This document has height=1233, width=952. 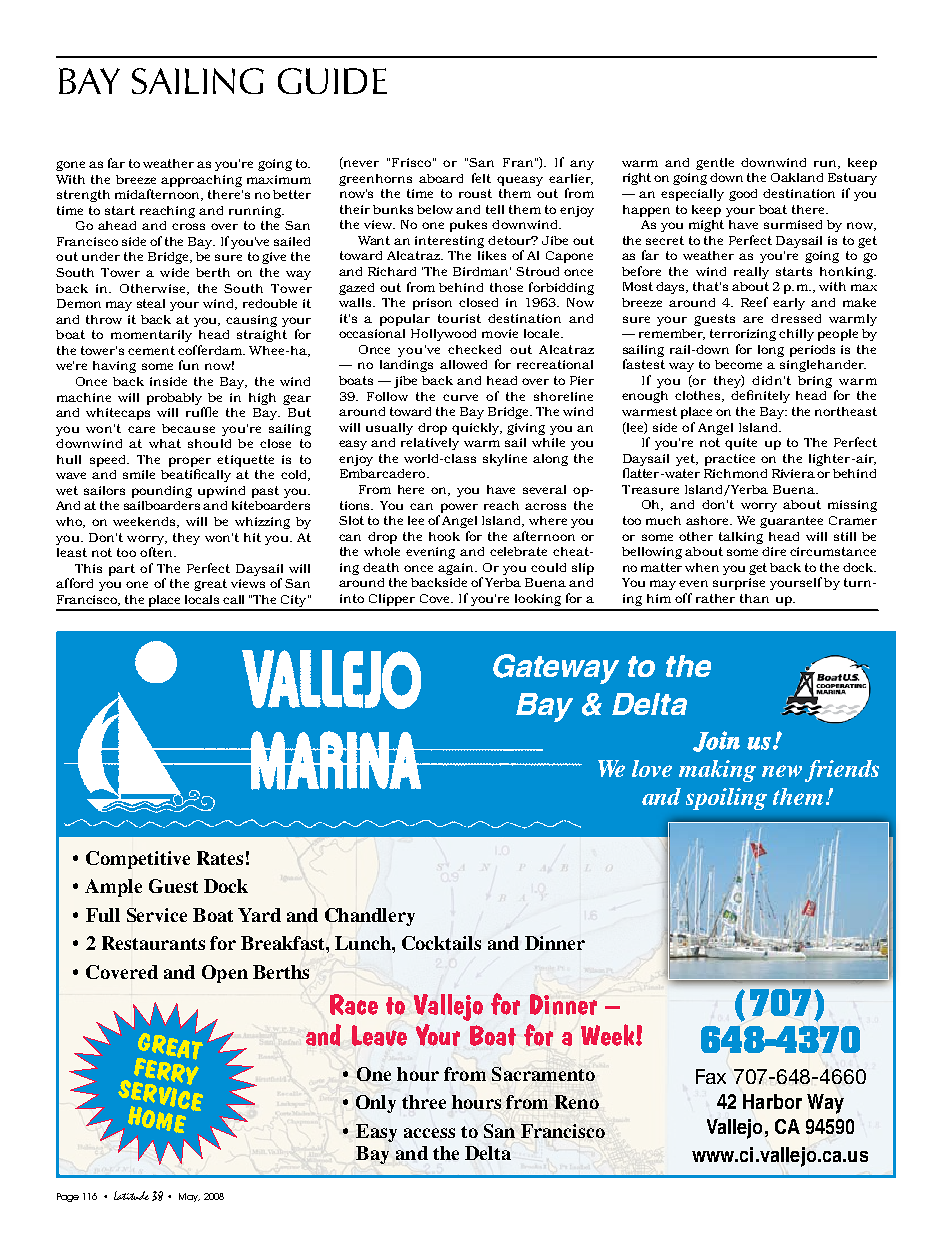 I want to click on felt, so click(x=481, y=178).
